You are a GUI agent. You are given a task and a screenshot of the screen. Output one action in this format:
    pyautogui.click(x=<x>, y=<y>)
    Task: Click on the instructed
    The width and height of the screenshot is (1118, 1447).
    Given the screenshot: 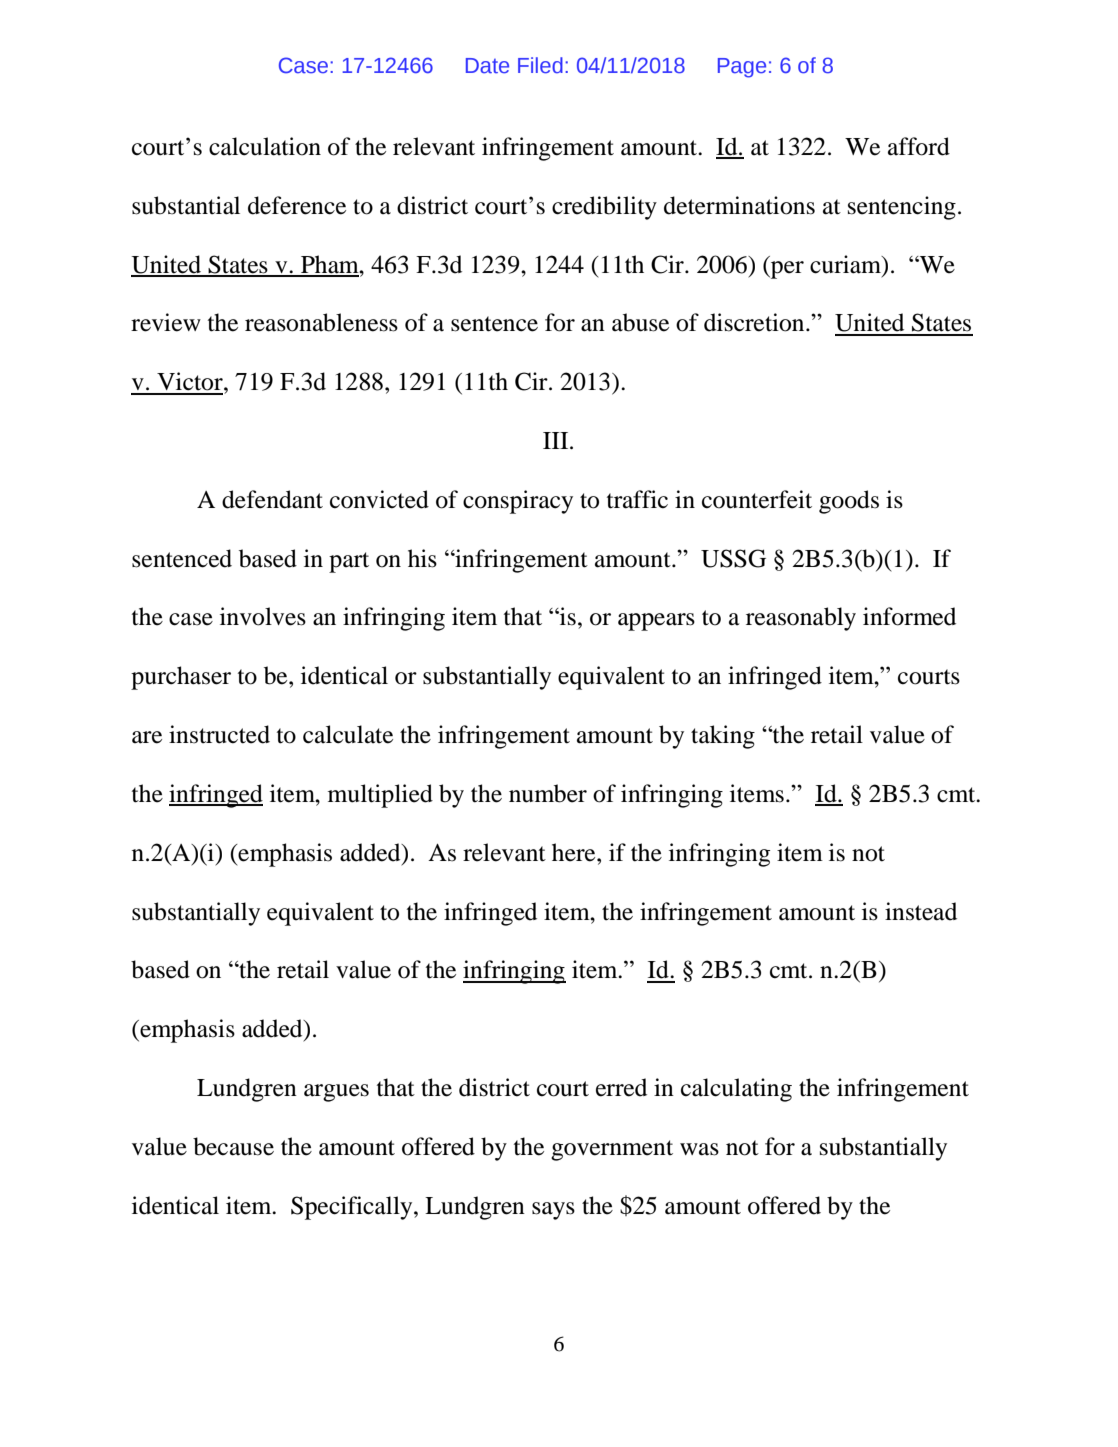 What is the action you would take?
    pyautogui.click(x=219, y=734)
